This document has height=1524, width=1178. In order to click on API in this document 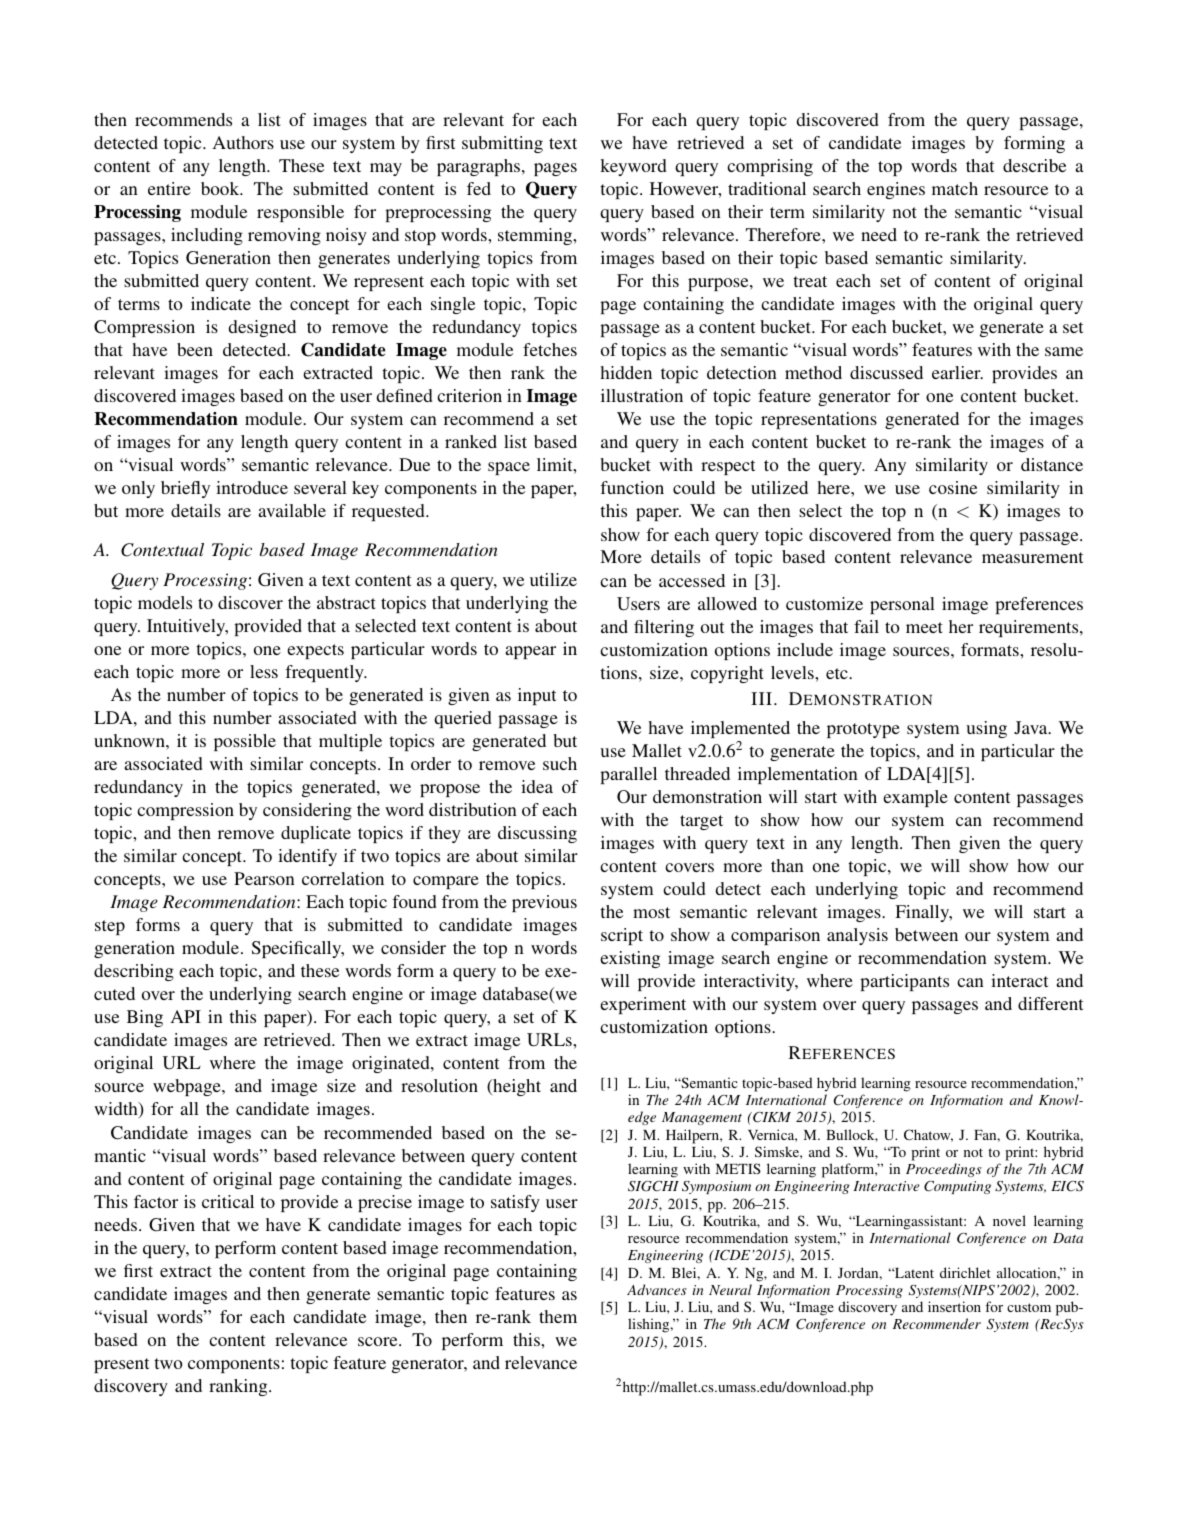, I will do `click(186, 1016)`.
